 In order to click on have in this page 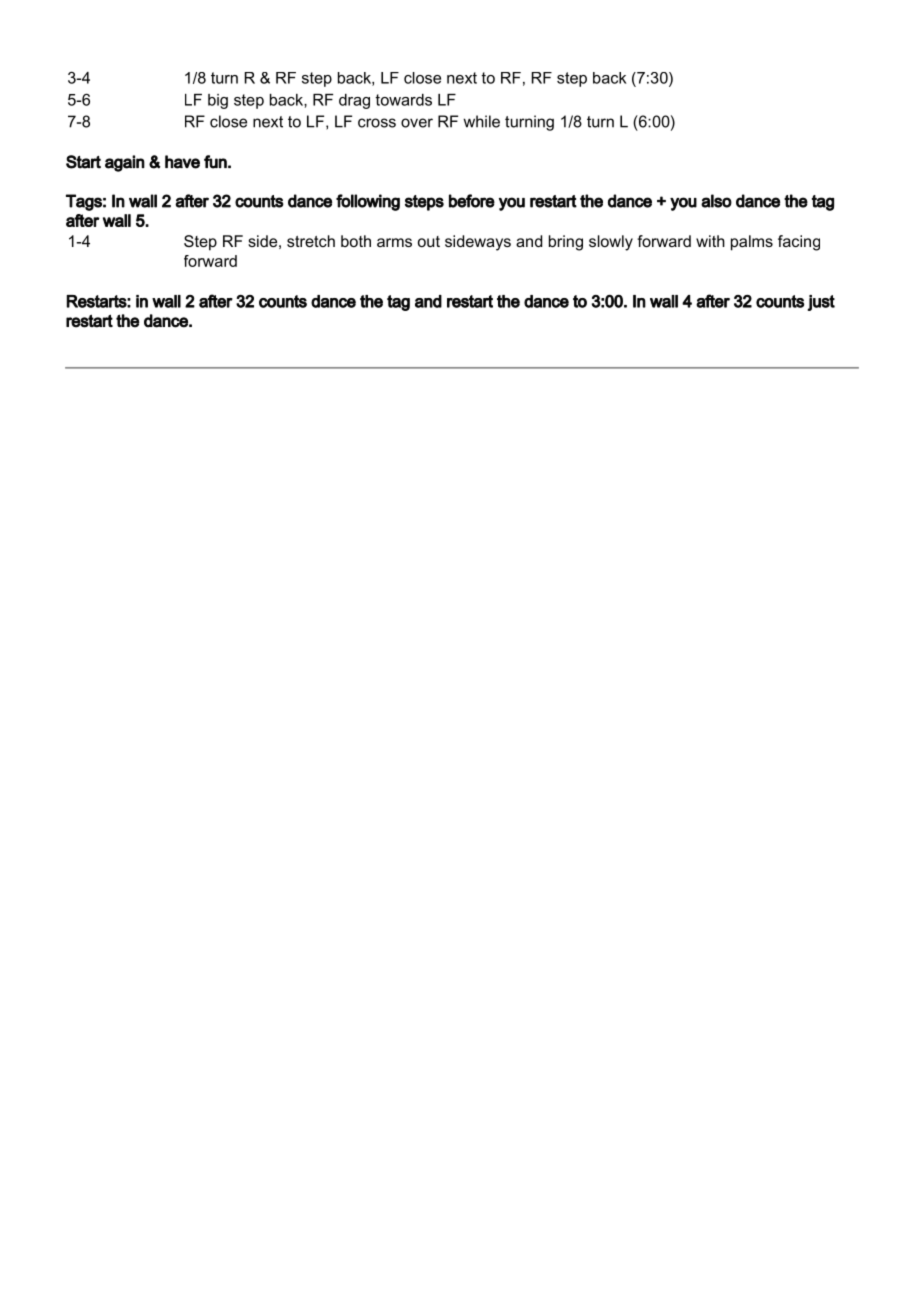, I will do `click(182, 162)`.
